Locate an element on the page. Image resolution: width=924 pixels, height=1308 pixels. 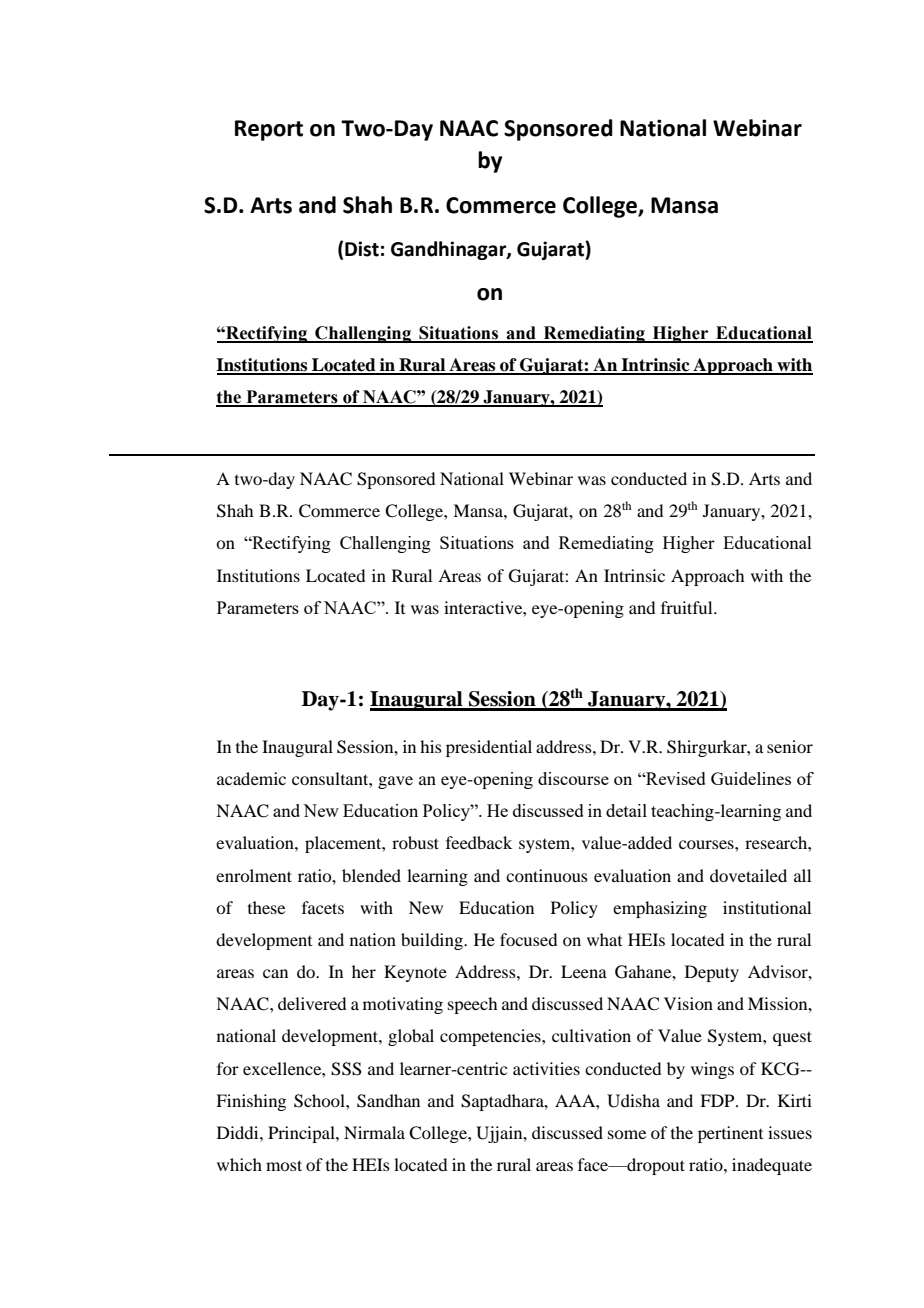
Principal is located at coordinates (302, 1134).
